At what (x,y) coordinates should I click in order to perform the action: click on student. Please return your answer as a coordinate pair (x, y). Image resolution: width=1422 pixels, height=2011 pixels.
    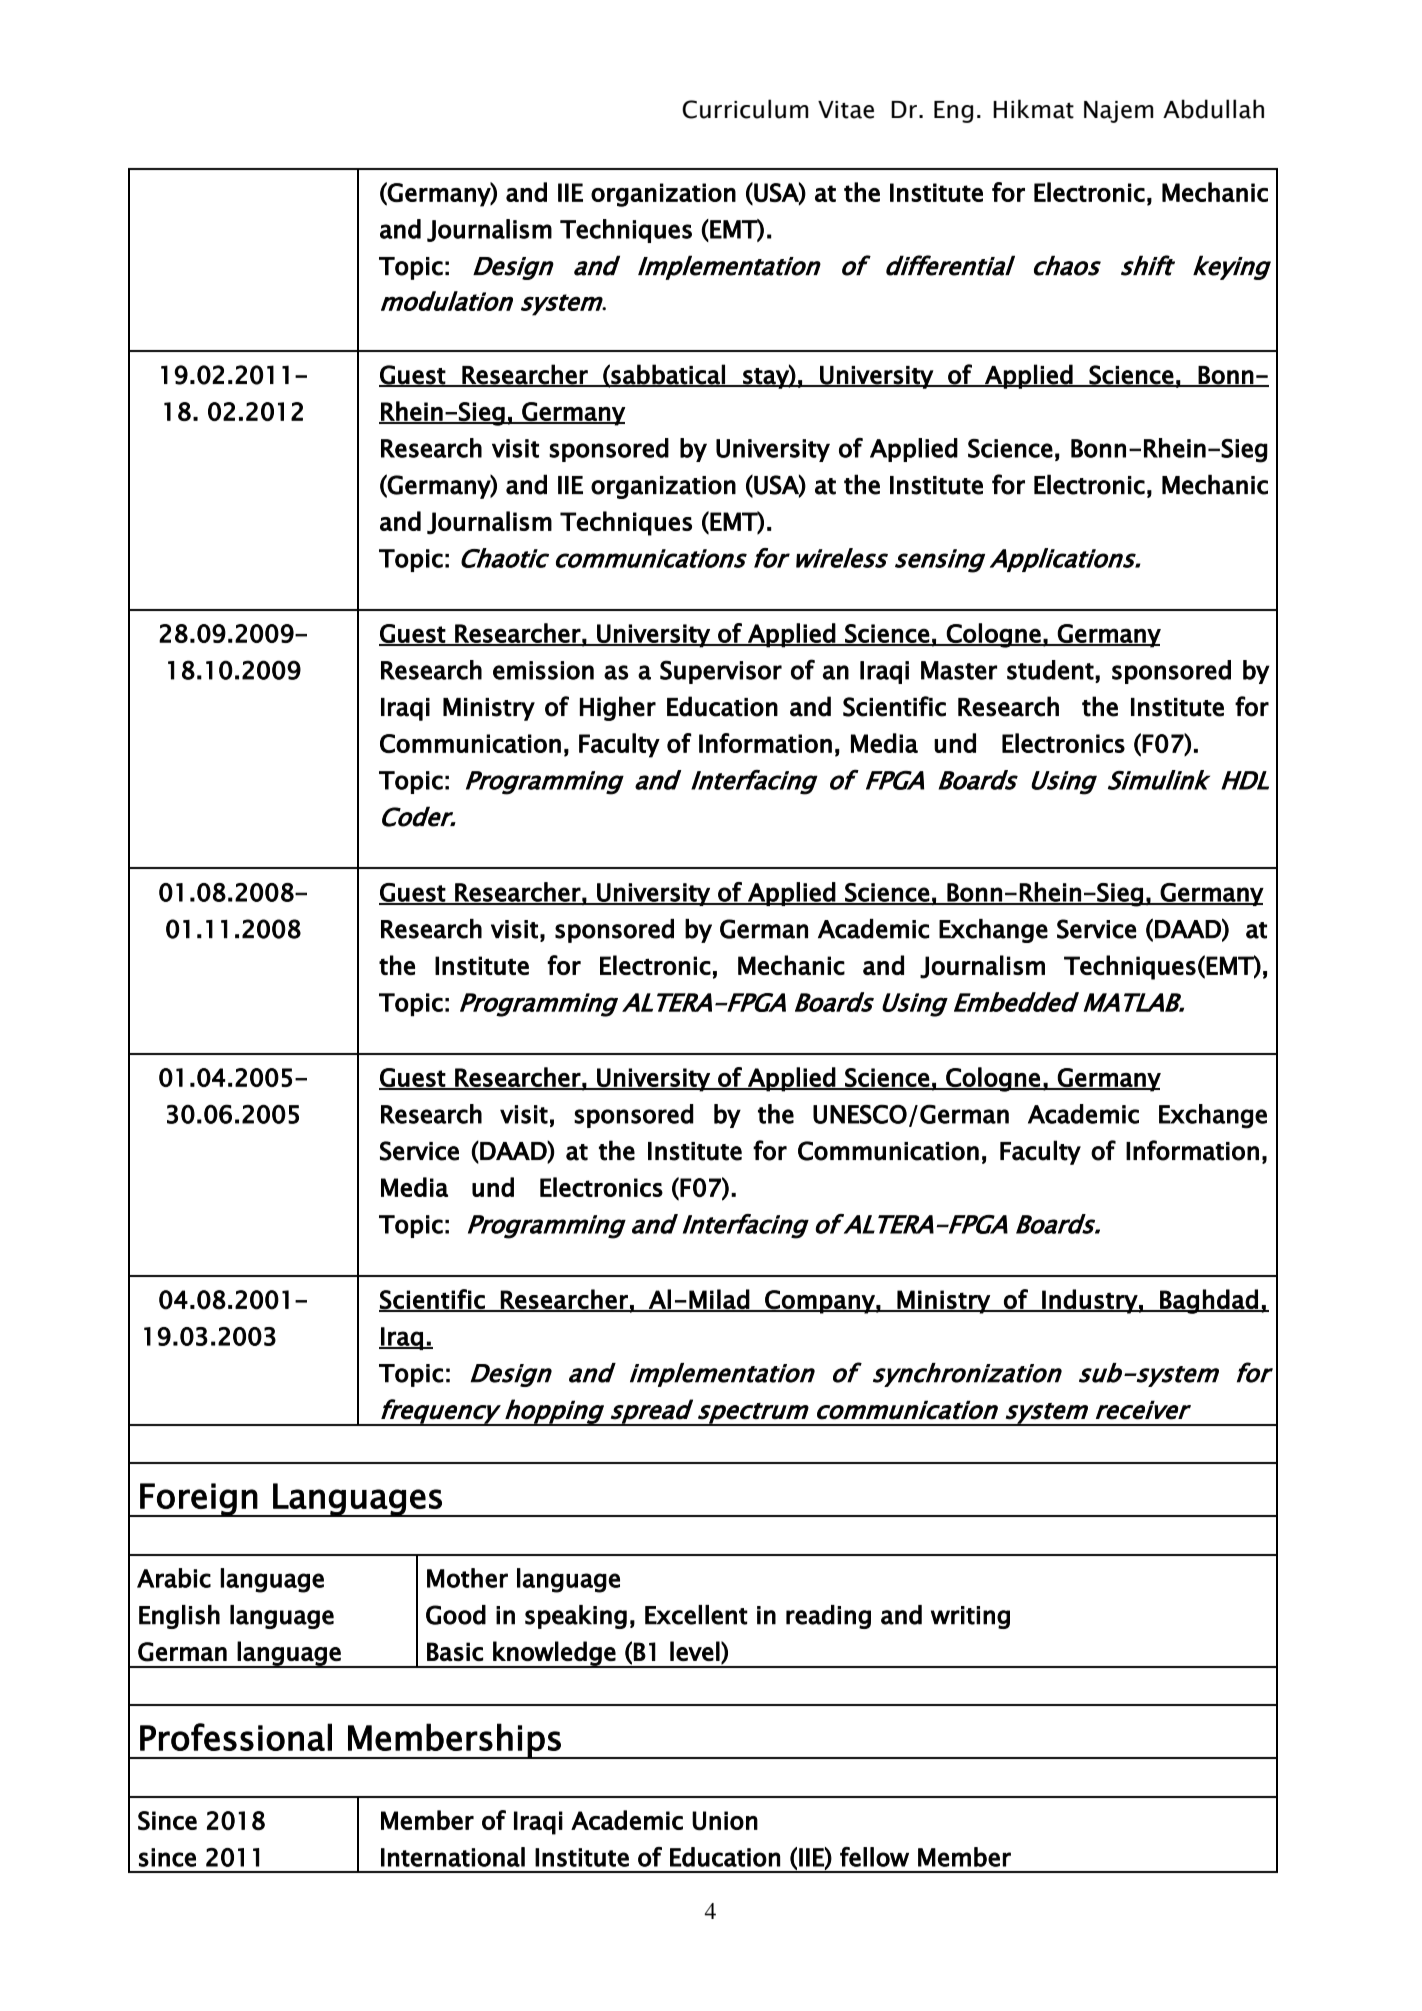
    Looking at the image, I should click on (1050, 670).
